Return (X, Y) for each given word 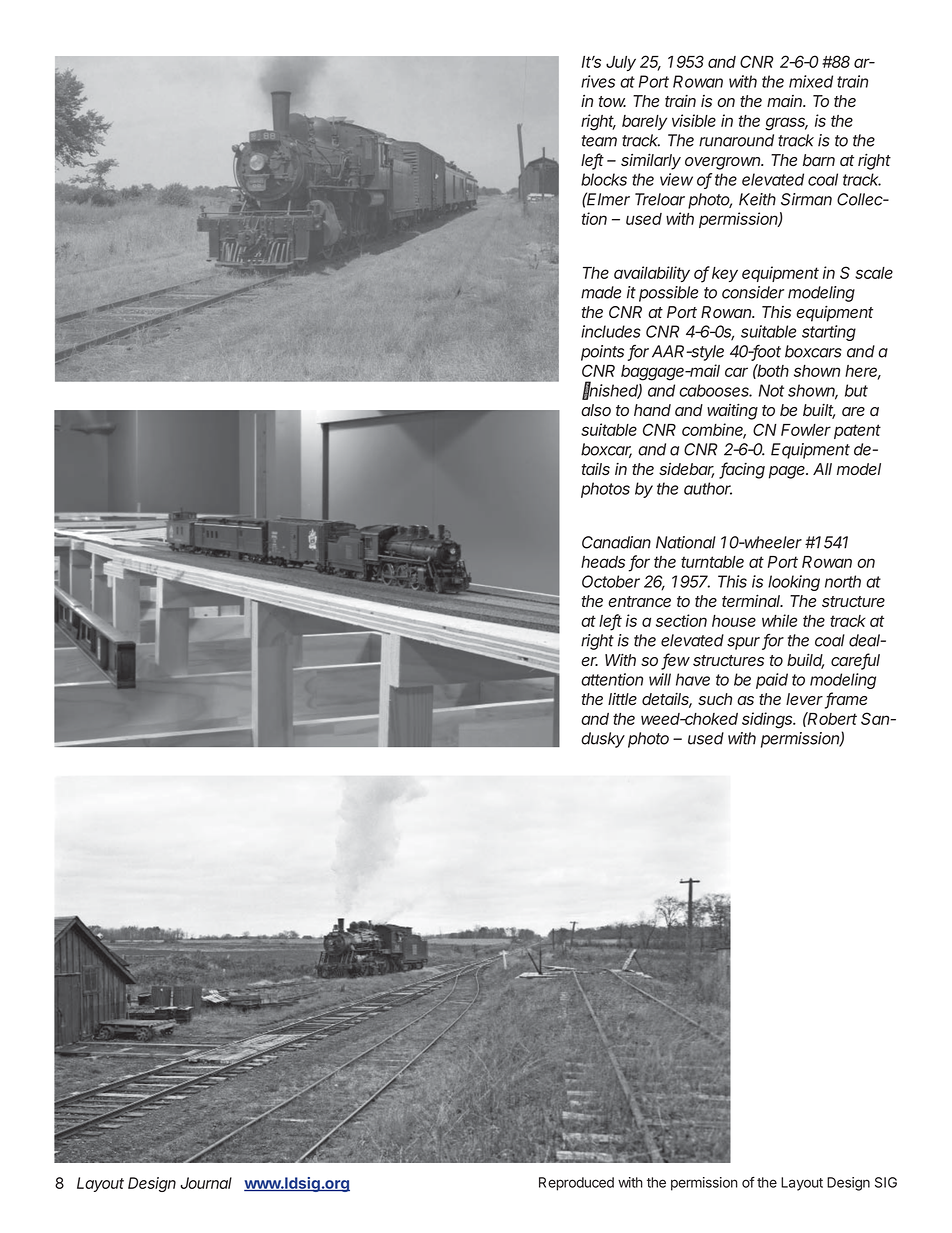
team (599, 141)
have (693, 679)
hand (652, 410)
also (596, 410)
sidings (768, 720)
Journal (206, 1183)
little (622, 699)
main (786, 101)
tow (612, 101)
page (788, 472)
